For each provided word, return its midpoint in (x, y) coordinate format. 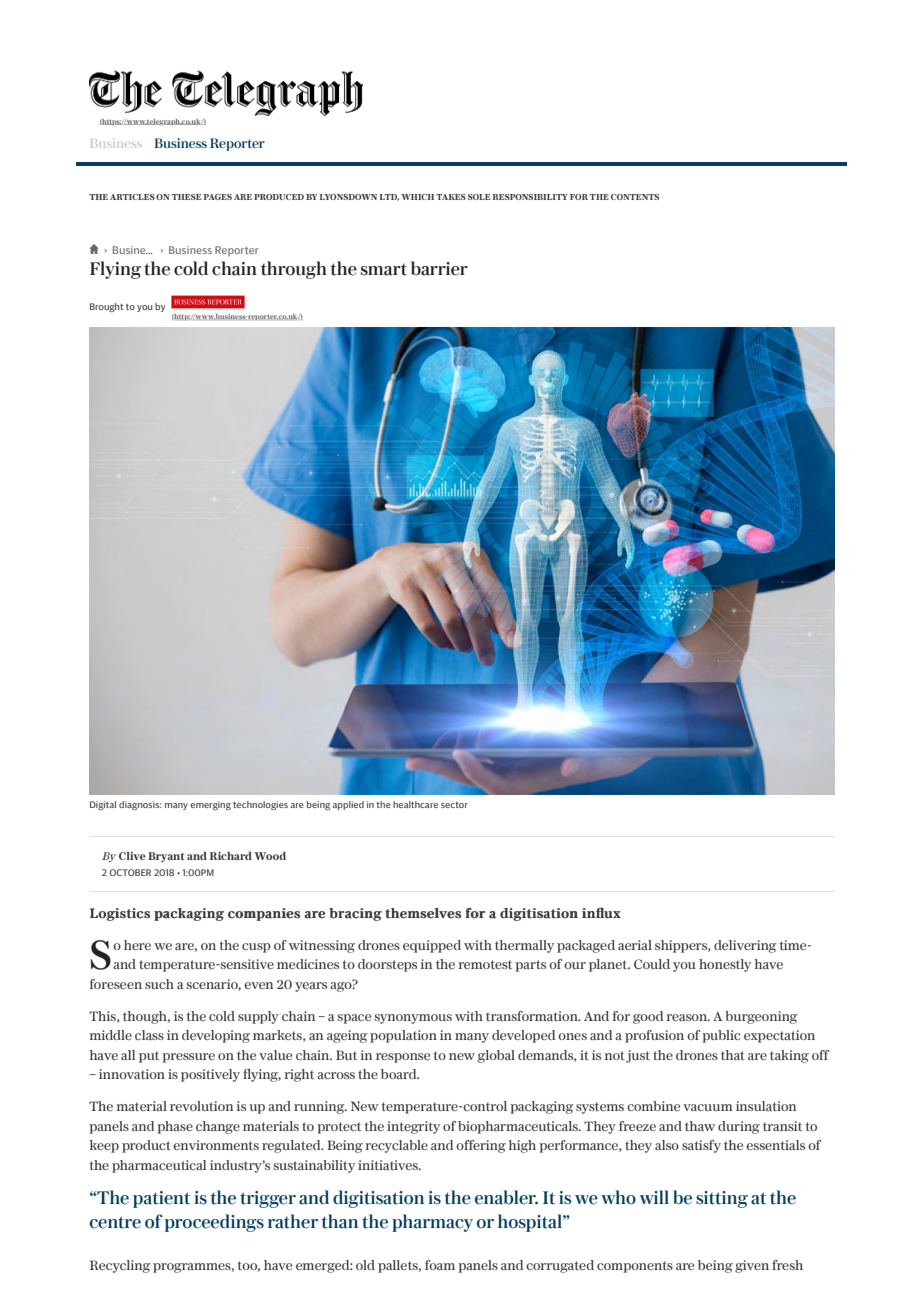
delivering (745, 946)
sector (454, 805)
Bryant (166, 857)
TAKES (451, 197)
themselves (423, 913)
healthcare (415, 804)
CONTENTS (635, 197)
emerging (210, 805)
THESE (186, 197)
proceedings (214, 1223)
